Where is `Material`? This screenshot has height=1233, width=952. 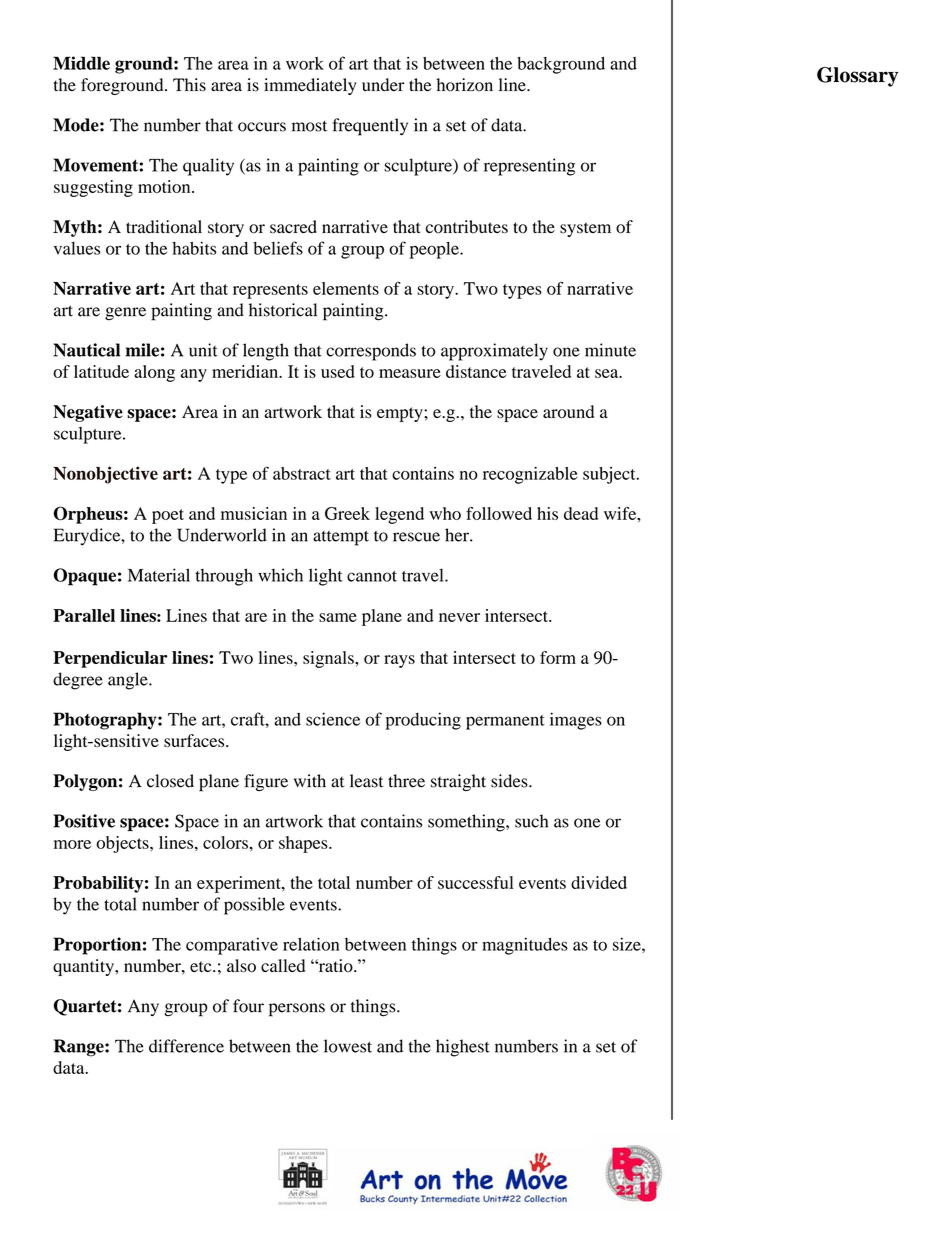
Material is located at coordinates (159, 575).
